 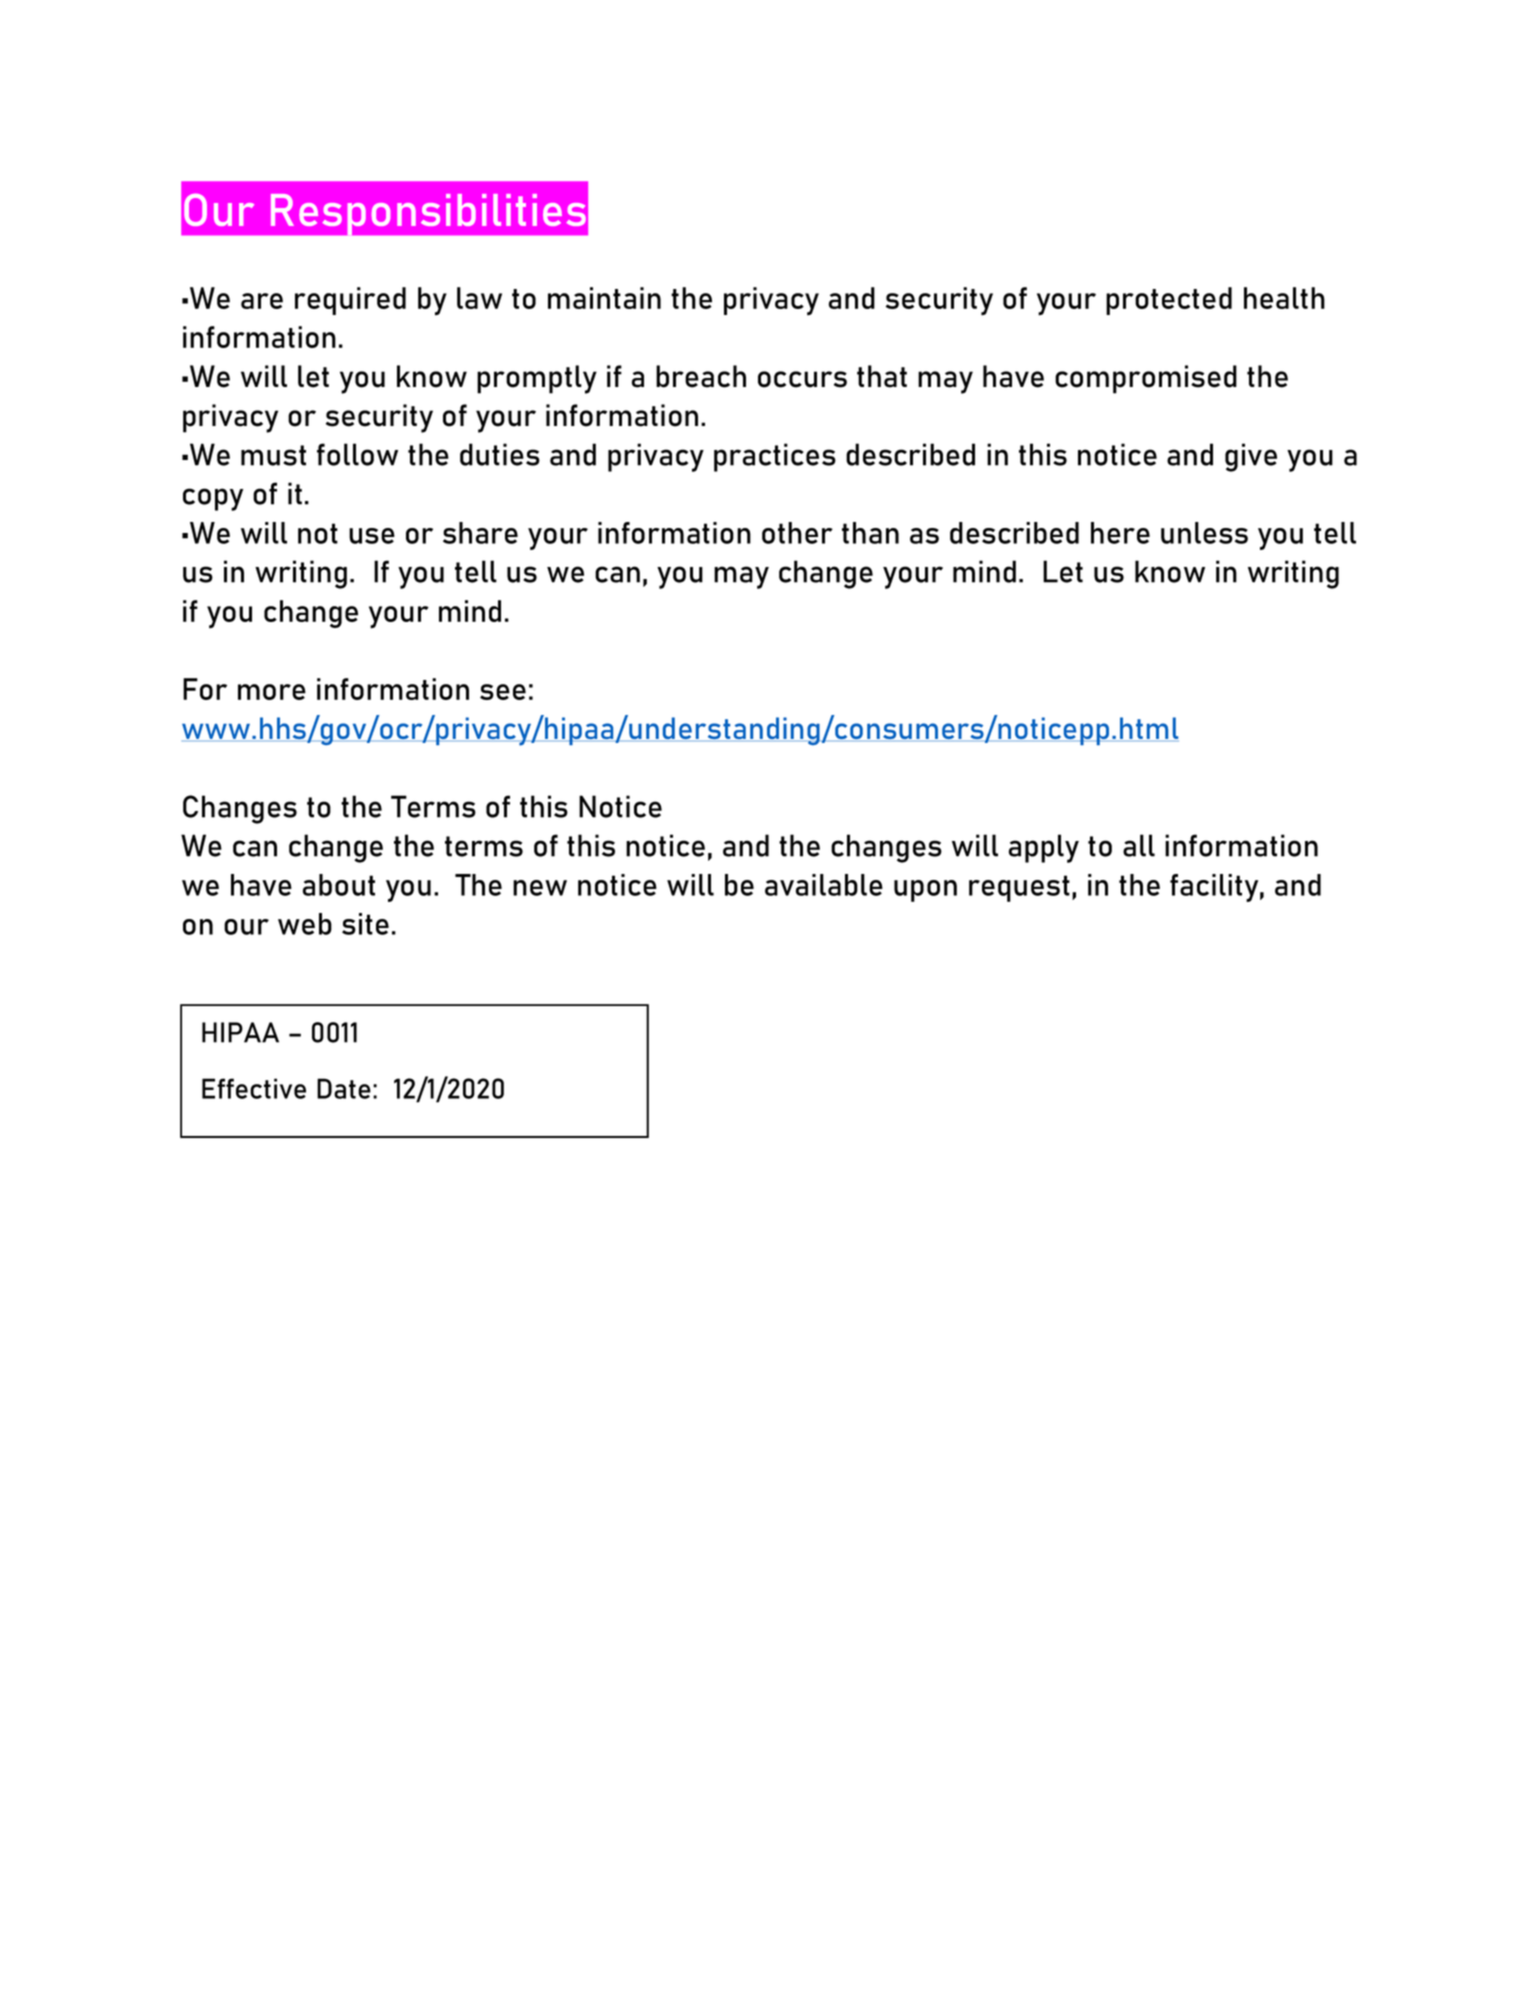 What do you see at coordinates (350, 301) in the screenshot?
I see `required` at bounding box center [350, 301].
